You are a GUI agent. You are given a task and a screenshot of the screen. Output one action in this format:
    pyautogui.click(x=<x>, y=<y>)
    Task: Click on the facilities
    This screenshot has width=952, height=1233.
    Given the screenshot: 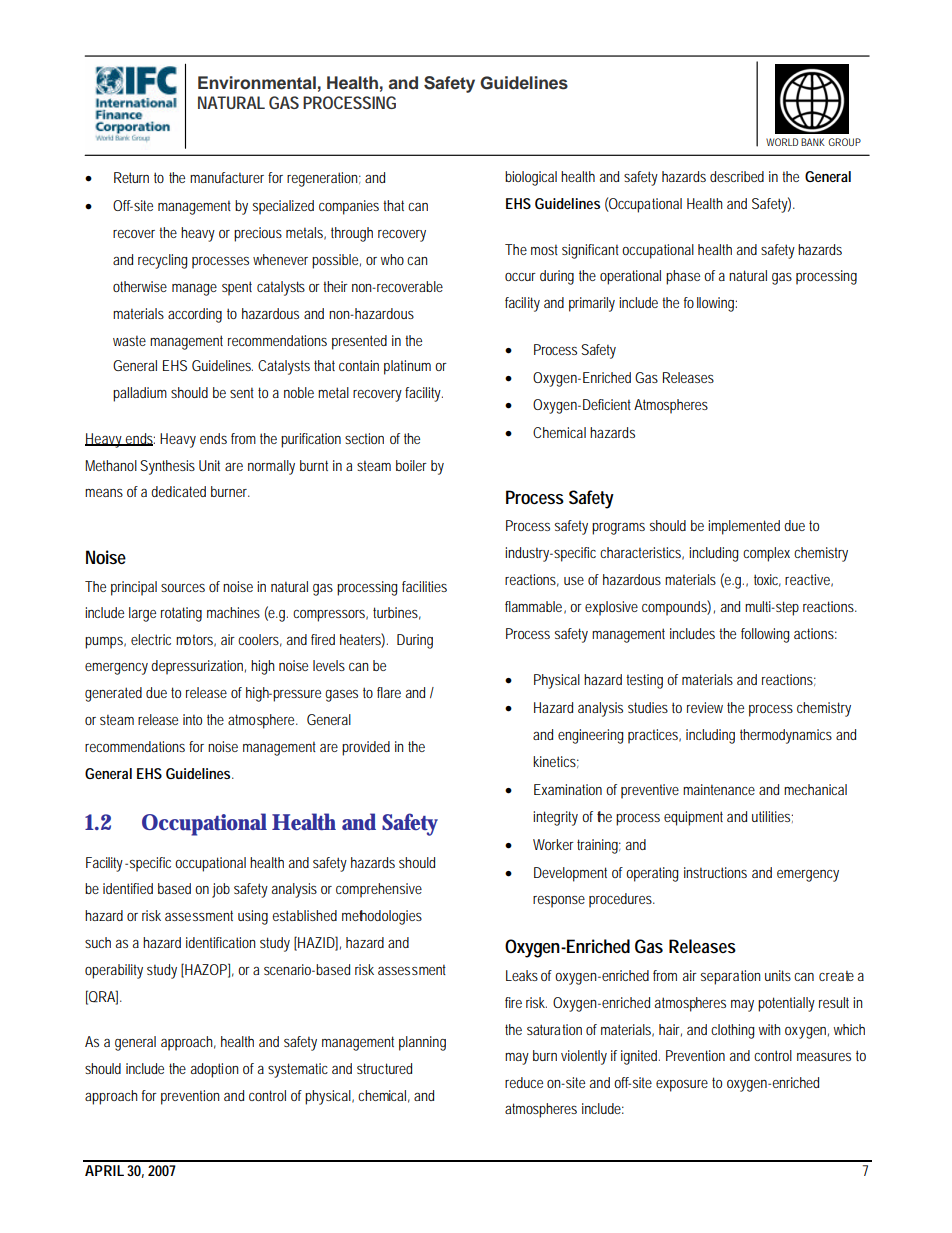 What is the action you would take?
    pyautogui.click(x=424, y=586)
